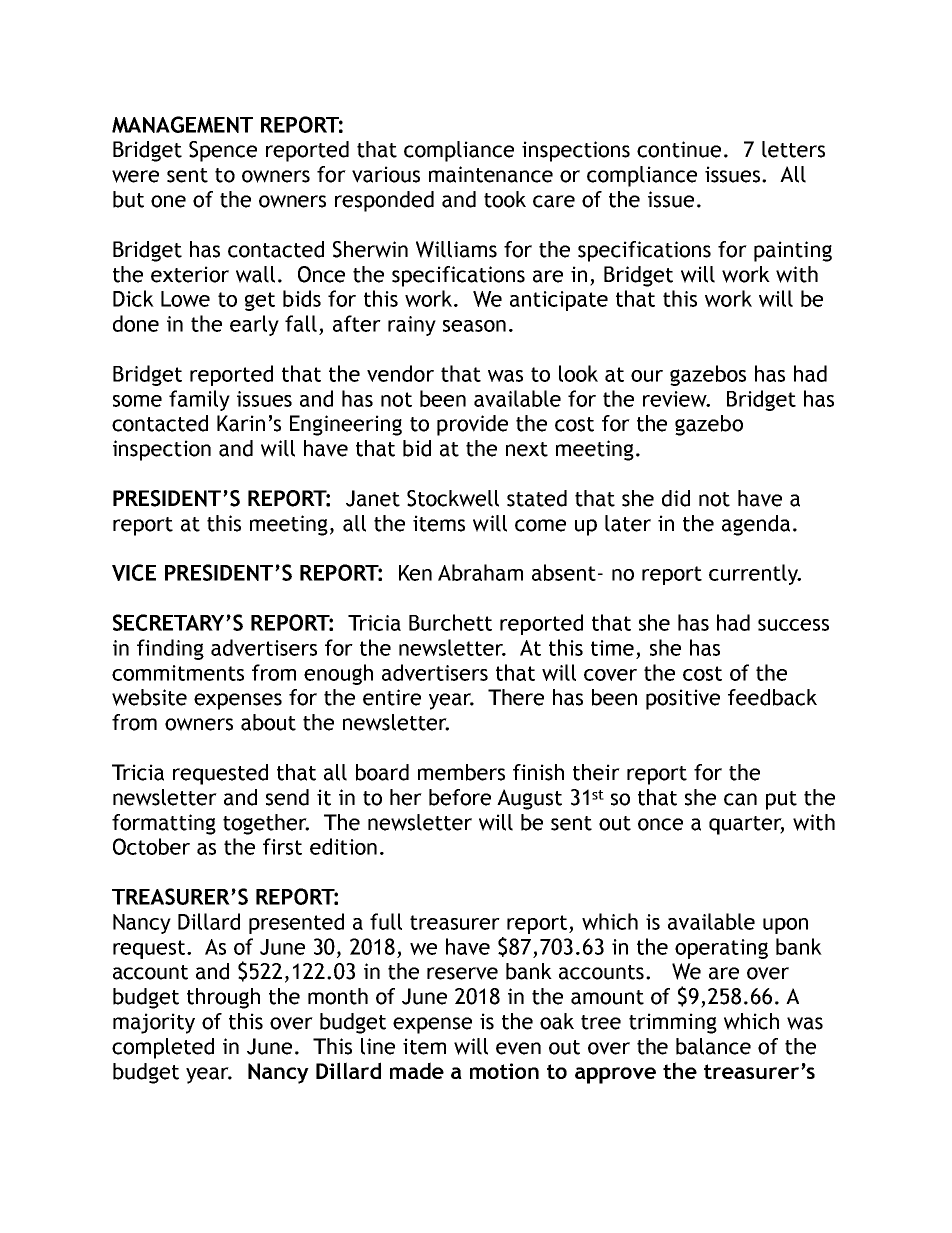 The width and height of the document is (952, 1233). I want to click on finding, so click(170, 649).
